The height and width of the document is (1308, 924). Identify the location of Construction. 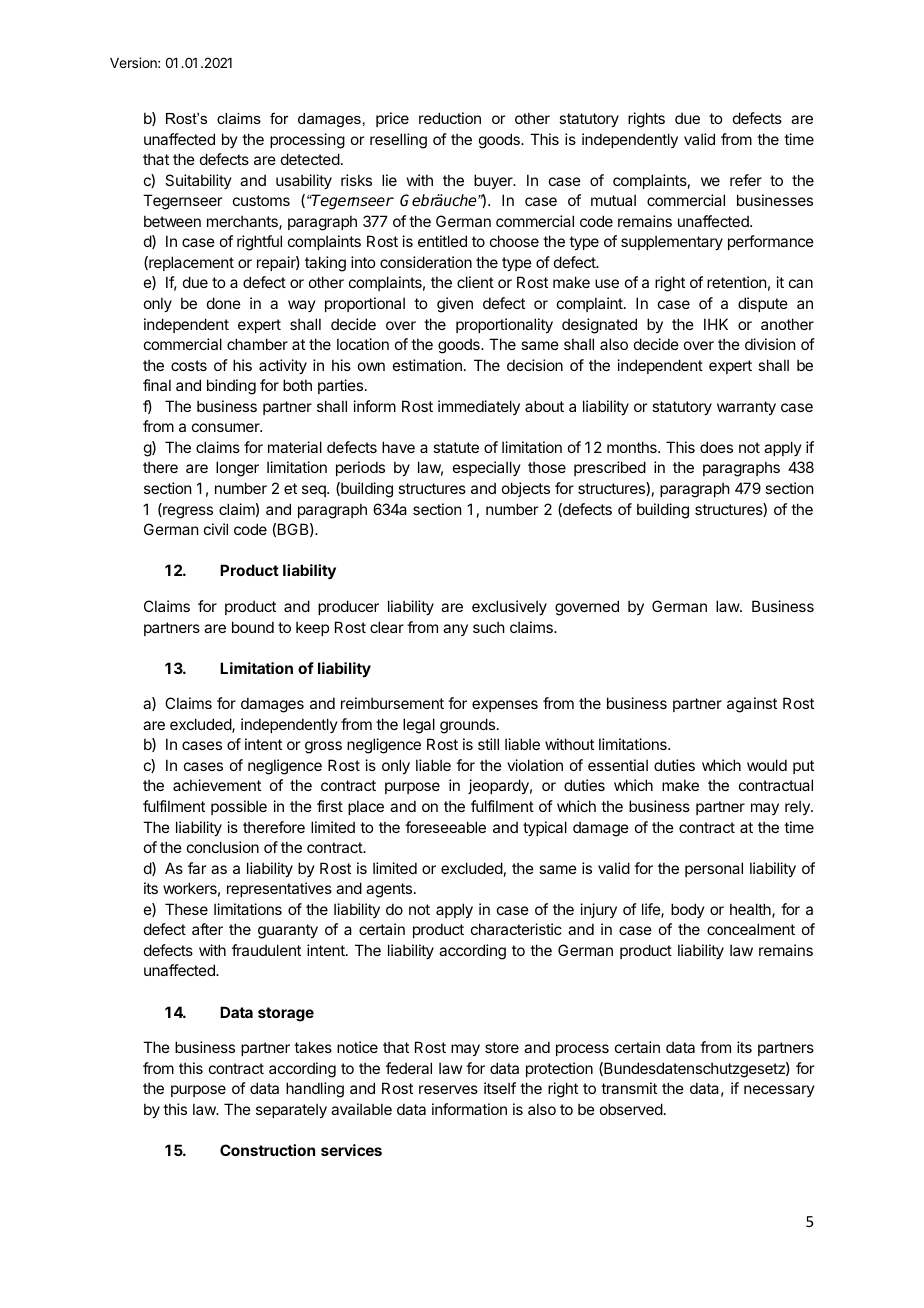
(267, 1150).
